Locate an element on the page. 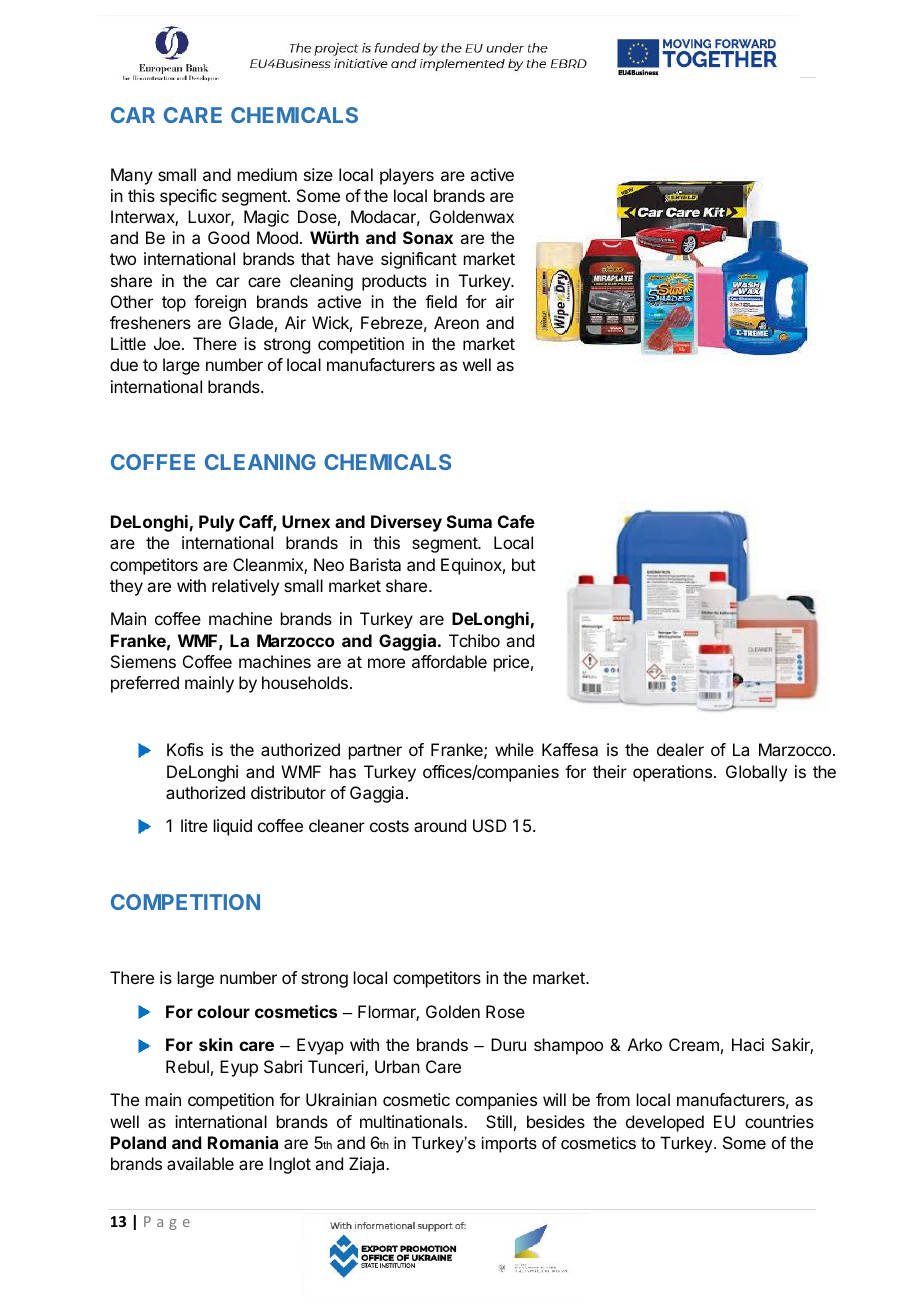 The width and height of the image is (924, 1308). players is located at coordinates (407, 176).
